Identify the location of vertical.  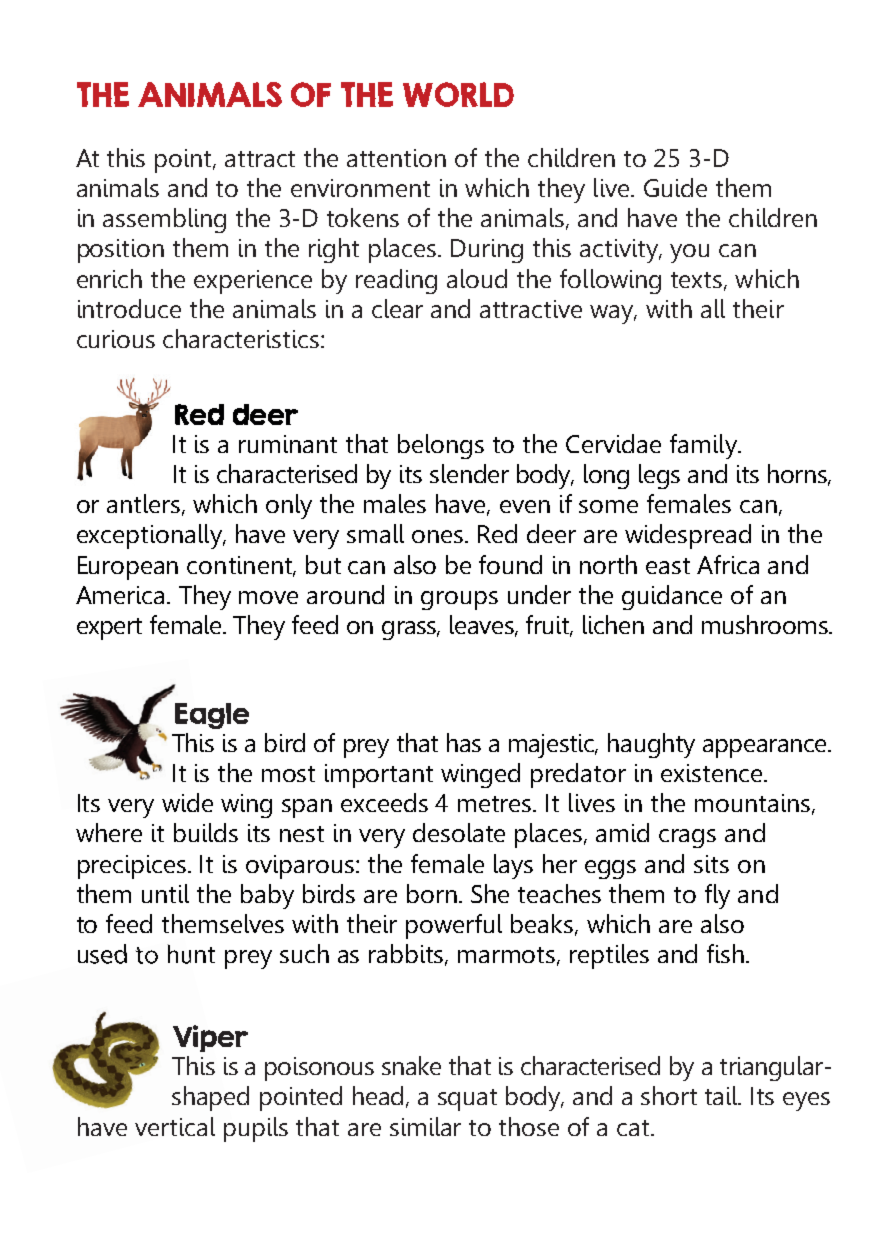
(175, 1126).
